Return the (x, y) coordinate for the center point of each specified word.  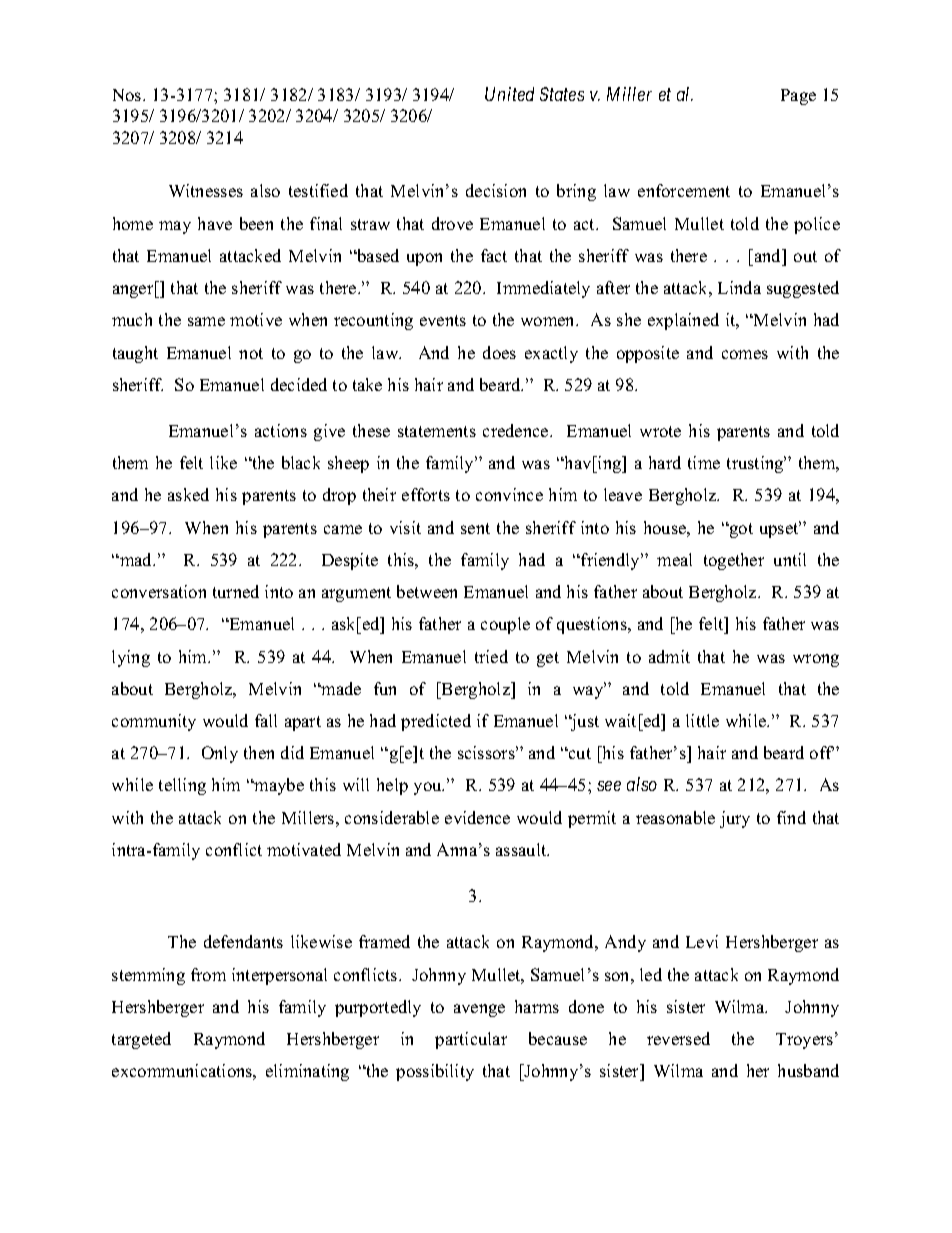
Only (220, 754)
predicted (436, 722)
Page (798, 97)
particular (471, 1040)
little (702, 720)
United (509, 94)
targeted (141, 1040)
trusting (756, 464)
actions (281, 430)
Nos (128, 95)
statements (437, 431)
